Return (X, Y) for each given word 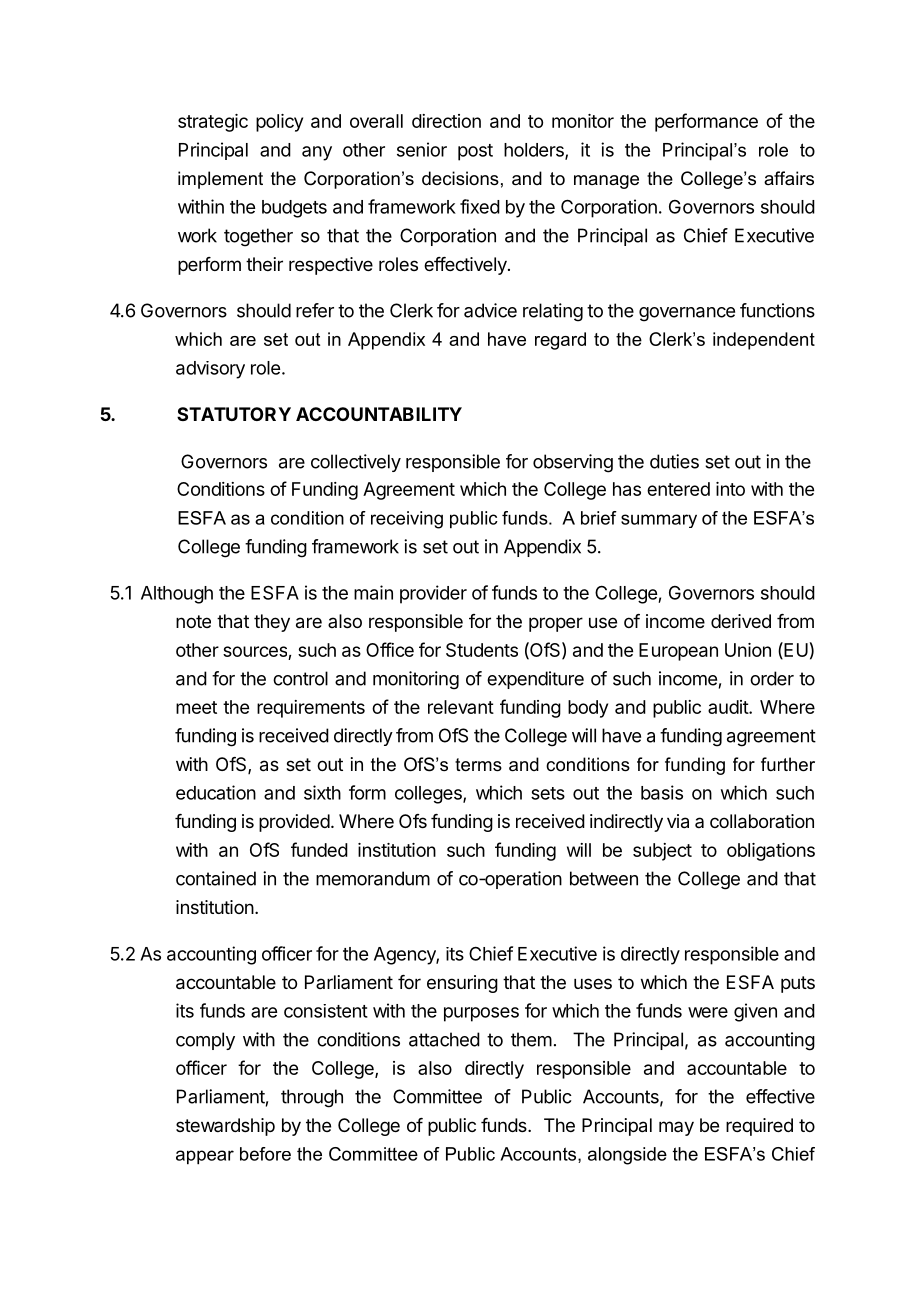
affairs (789, 178)
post (475, 152)
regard (560, 341)
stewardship (225, 1127)
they (272, 623)
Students (482, 650)
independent (764, 341)
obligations (771, 852)
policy (279, 123)
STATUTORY (234, 414)
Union (748, 650)
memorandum (373, 878)
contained (216, 878)
